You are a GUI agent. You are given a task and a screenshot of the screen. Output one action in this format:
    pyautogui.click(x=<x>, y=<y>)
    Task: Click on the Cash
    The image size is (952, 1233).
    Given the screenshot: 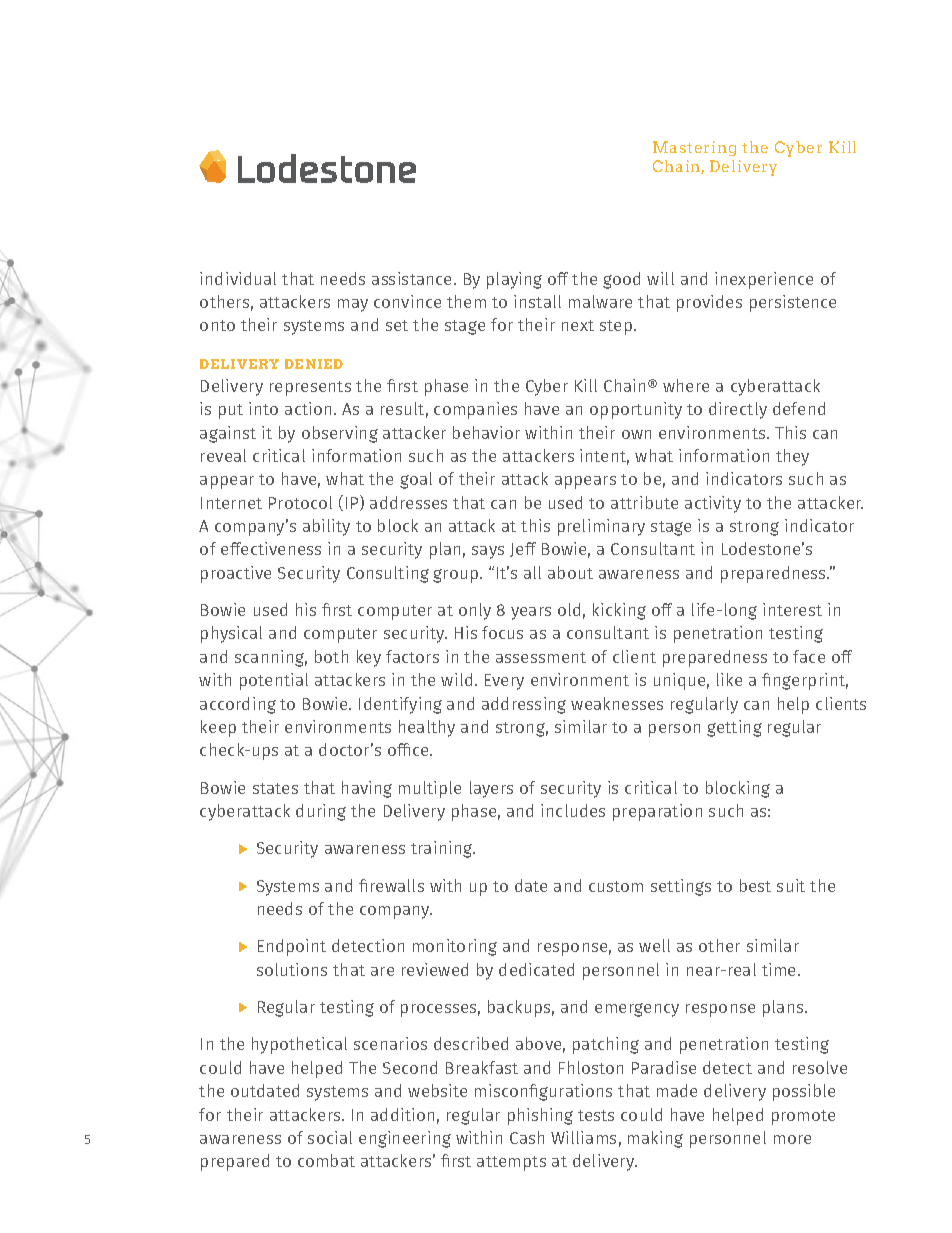 What is the action you would take?
    pyautogui.click(x=527, y=1137)
